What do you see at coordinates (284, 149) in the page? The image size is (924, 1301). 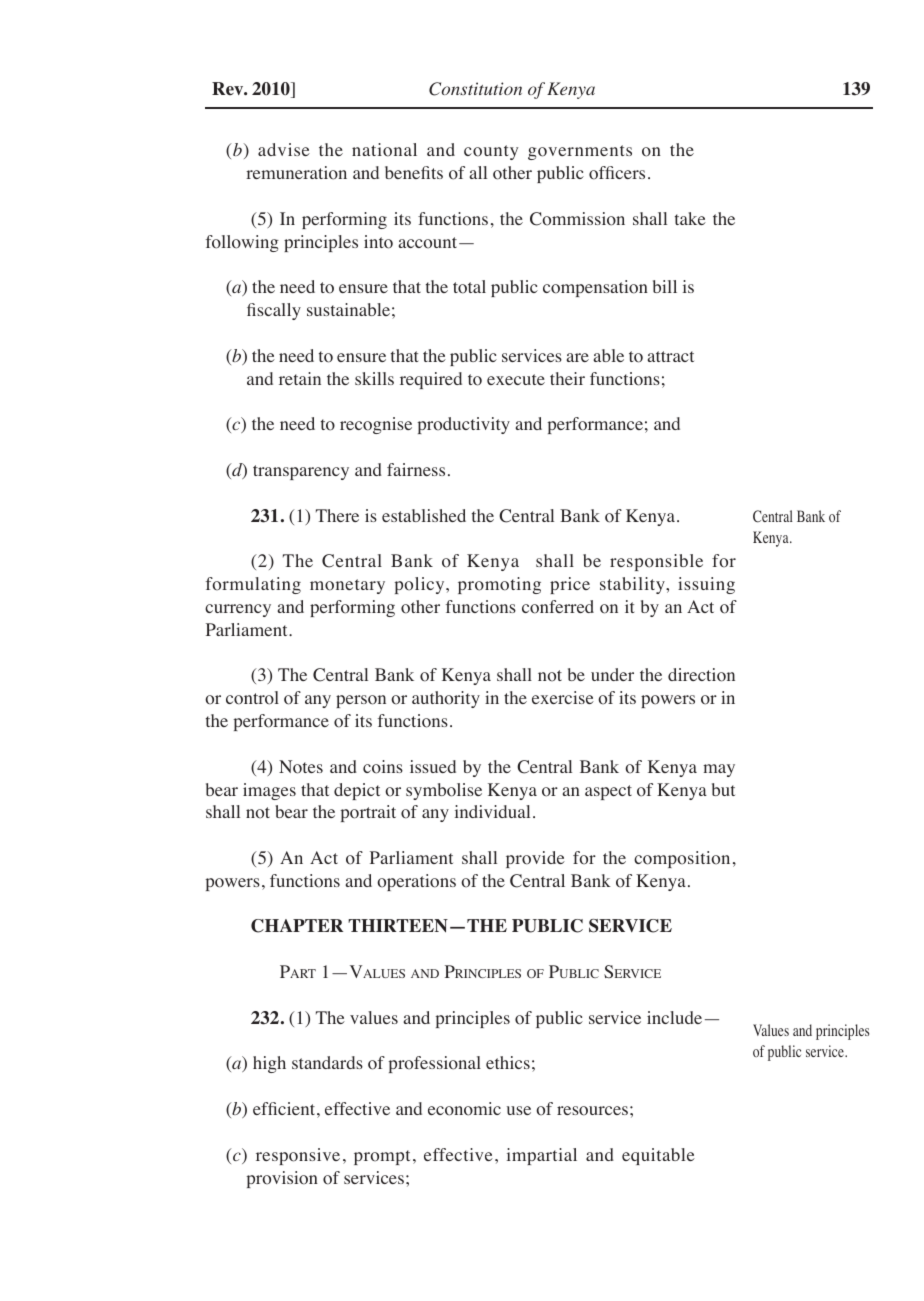 I see `advise` at bounding box center [284, 149].
